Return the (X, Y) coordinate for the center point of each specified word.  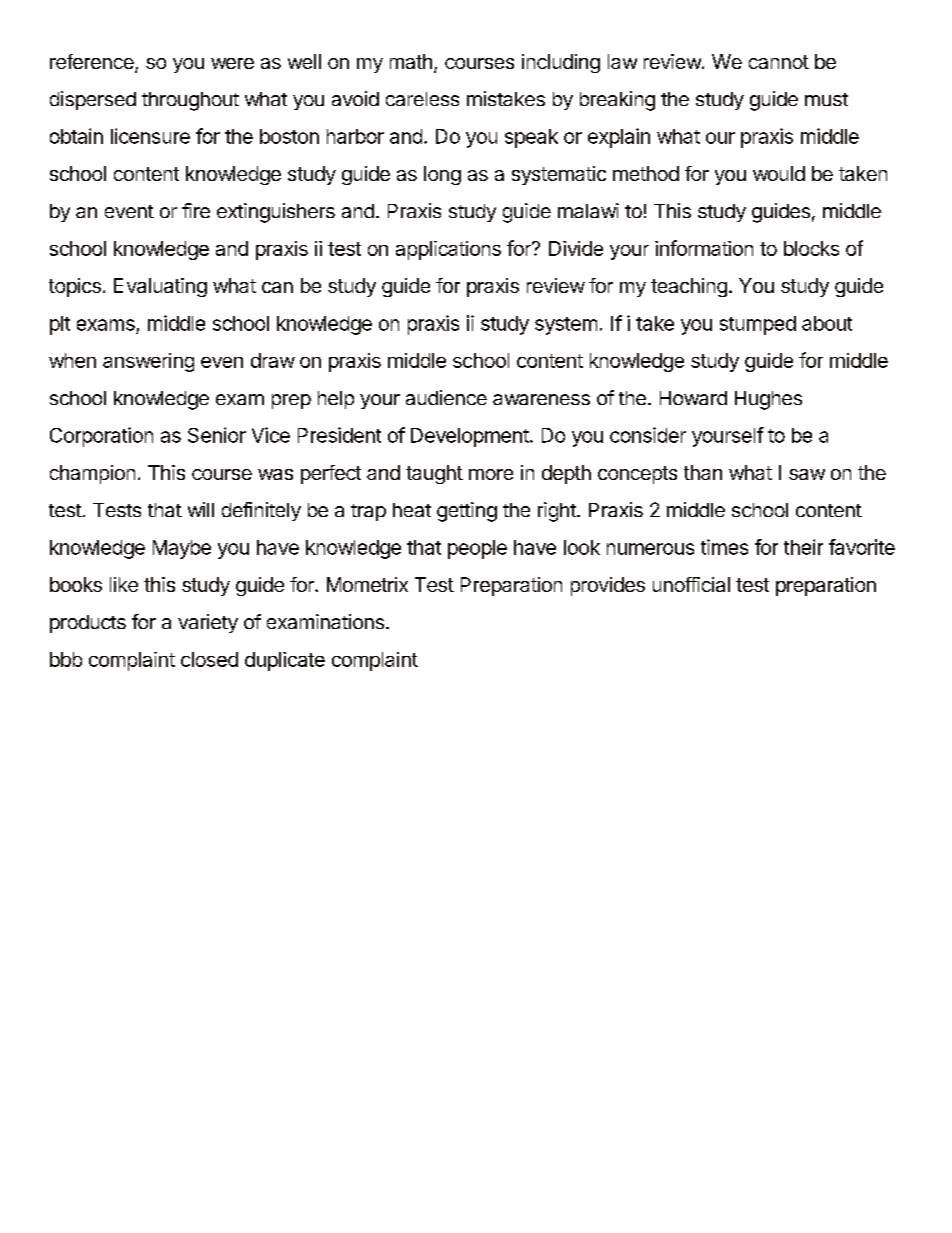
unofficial (691, 584)
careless (422, 99)
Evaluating (160, 287)
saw (807, 474)
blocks (811, 248)
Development (470, 437)
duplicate (285, 661)
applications (448, 250)
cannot (779, 62)
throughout (190, 101)
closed (209, 659)
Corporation (101, 437)
